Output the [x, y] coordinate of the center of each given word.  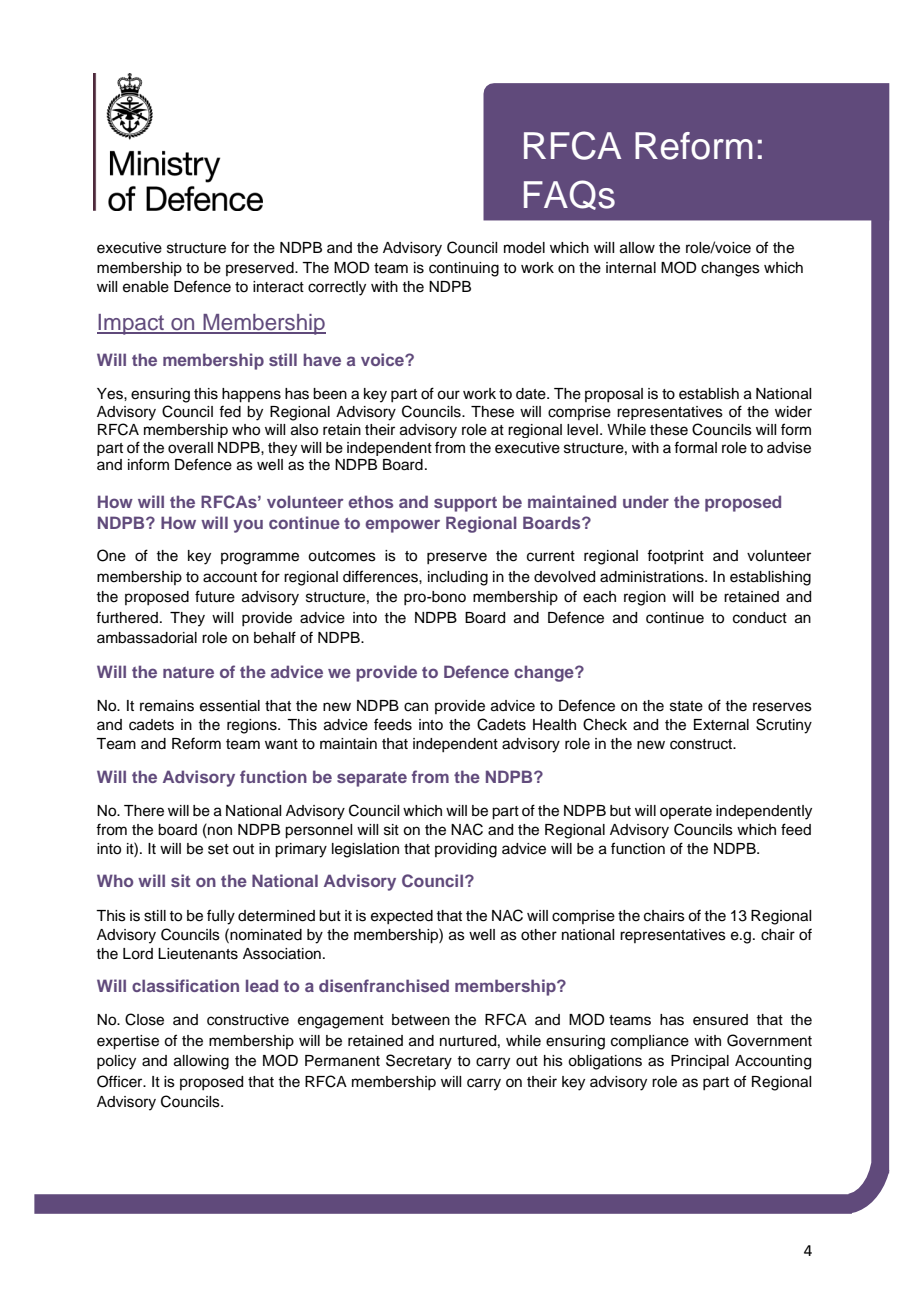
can [416, 707]
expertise [128, 1042]
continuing [464, 269]
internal [631, 268]
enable [146, 287]
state [686, 706]
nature [188, 672]
